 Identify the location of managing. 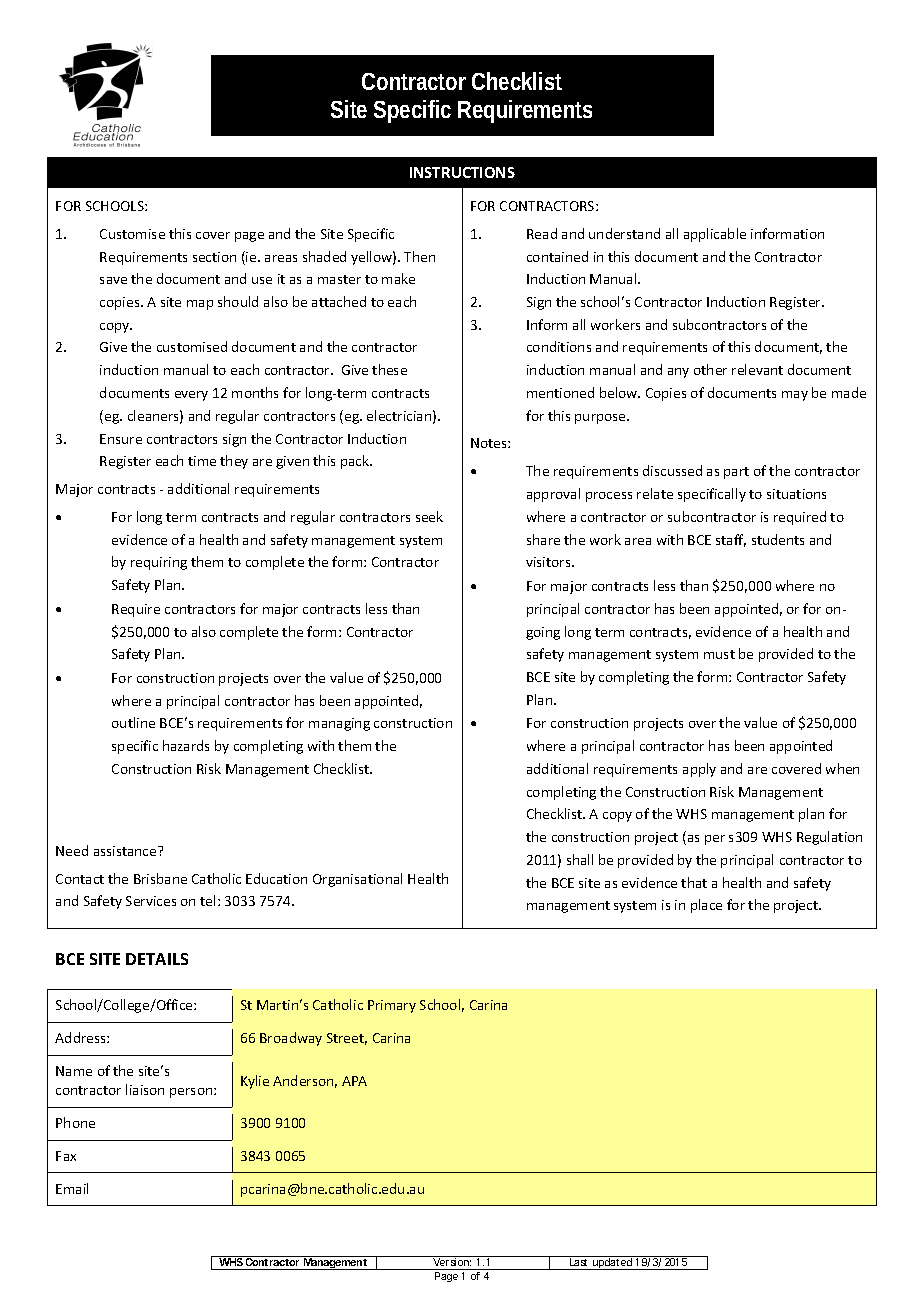
(339, 724).
